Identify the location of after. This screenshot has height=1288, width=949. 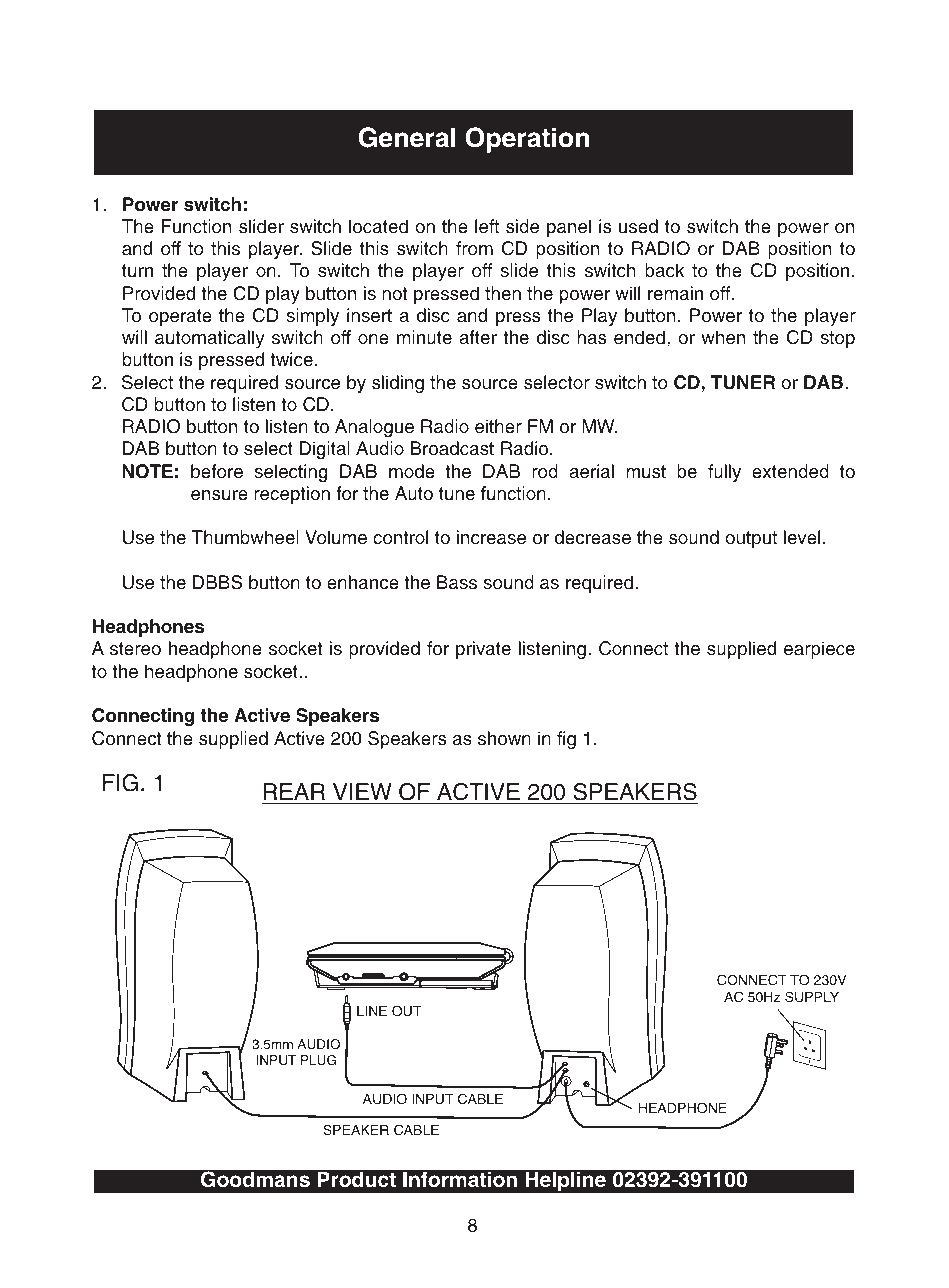
(478, 337).
